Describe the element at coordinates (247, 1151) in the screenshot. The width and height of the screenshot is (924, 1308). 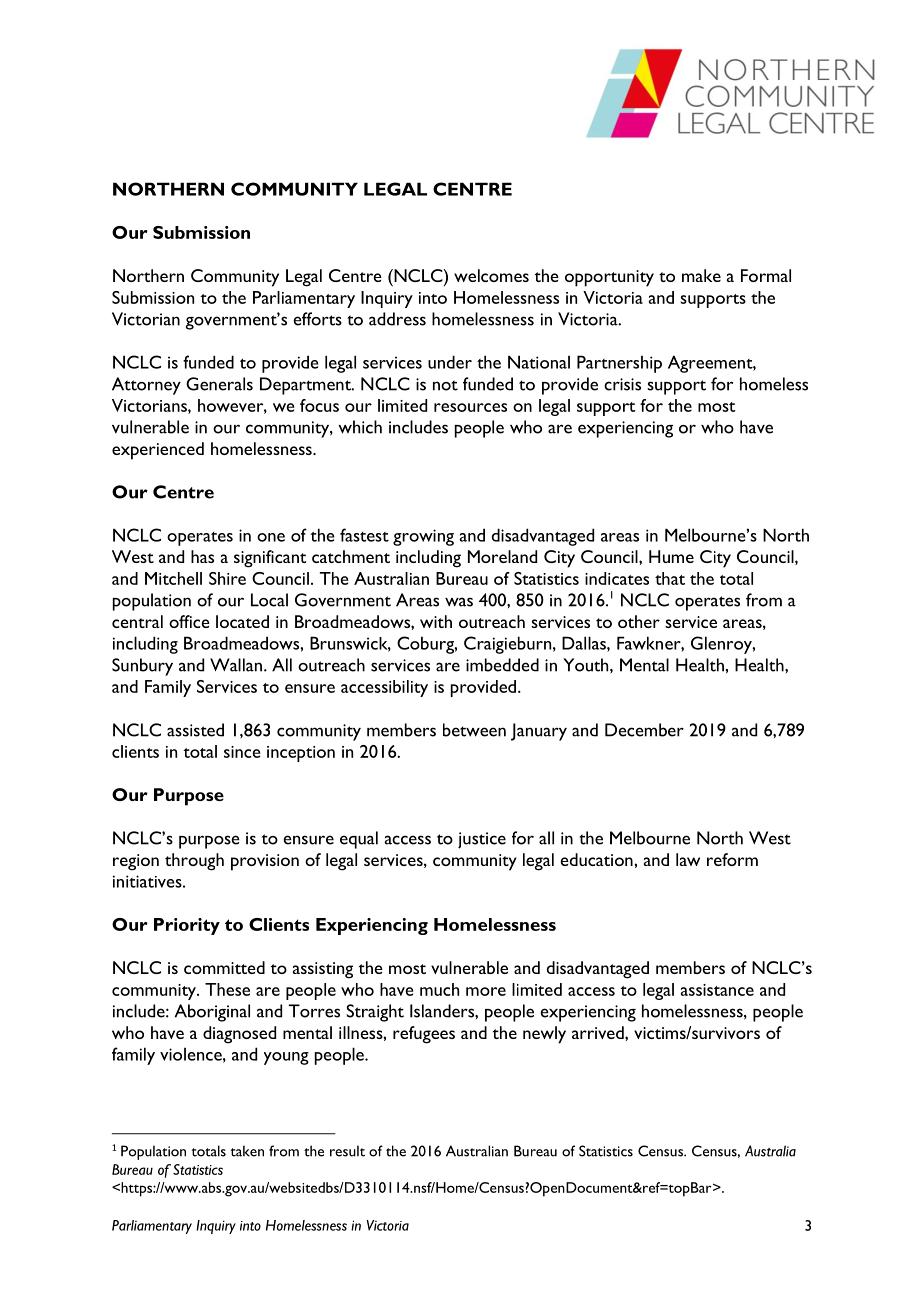
I see `taken` at that location.
